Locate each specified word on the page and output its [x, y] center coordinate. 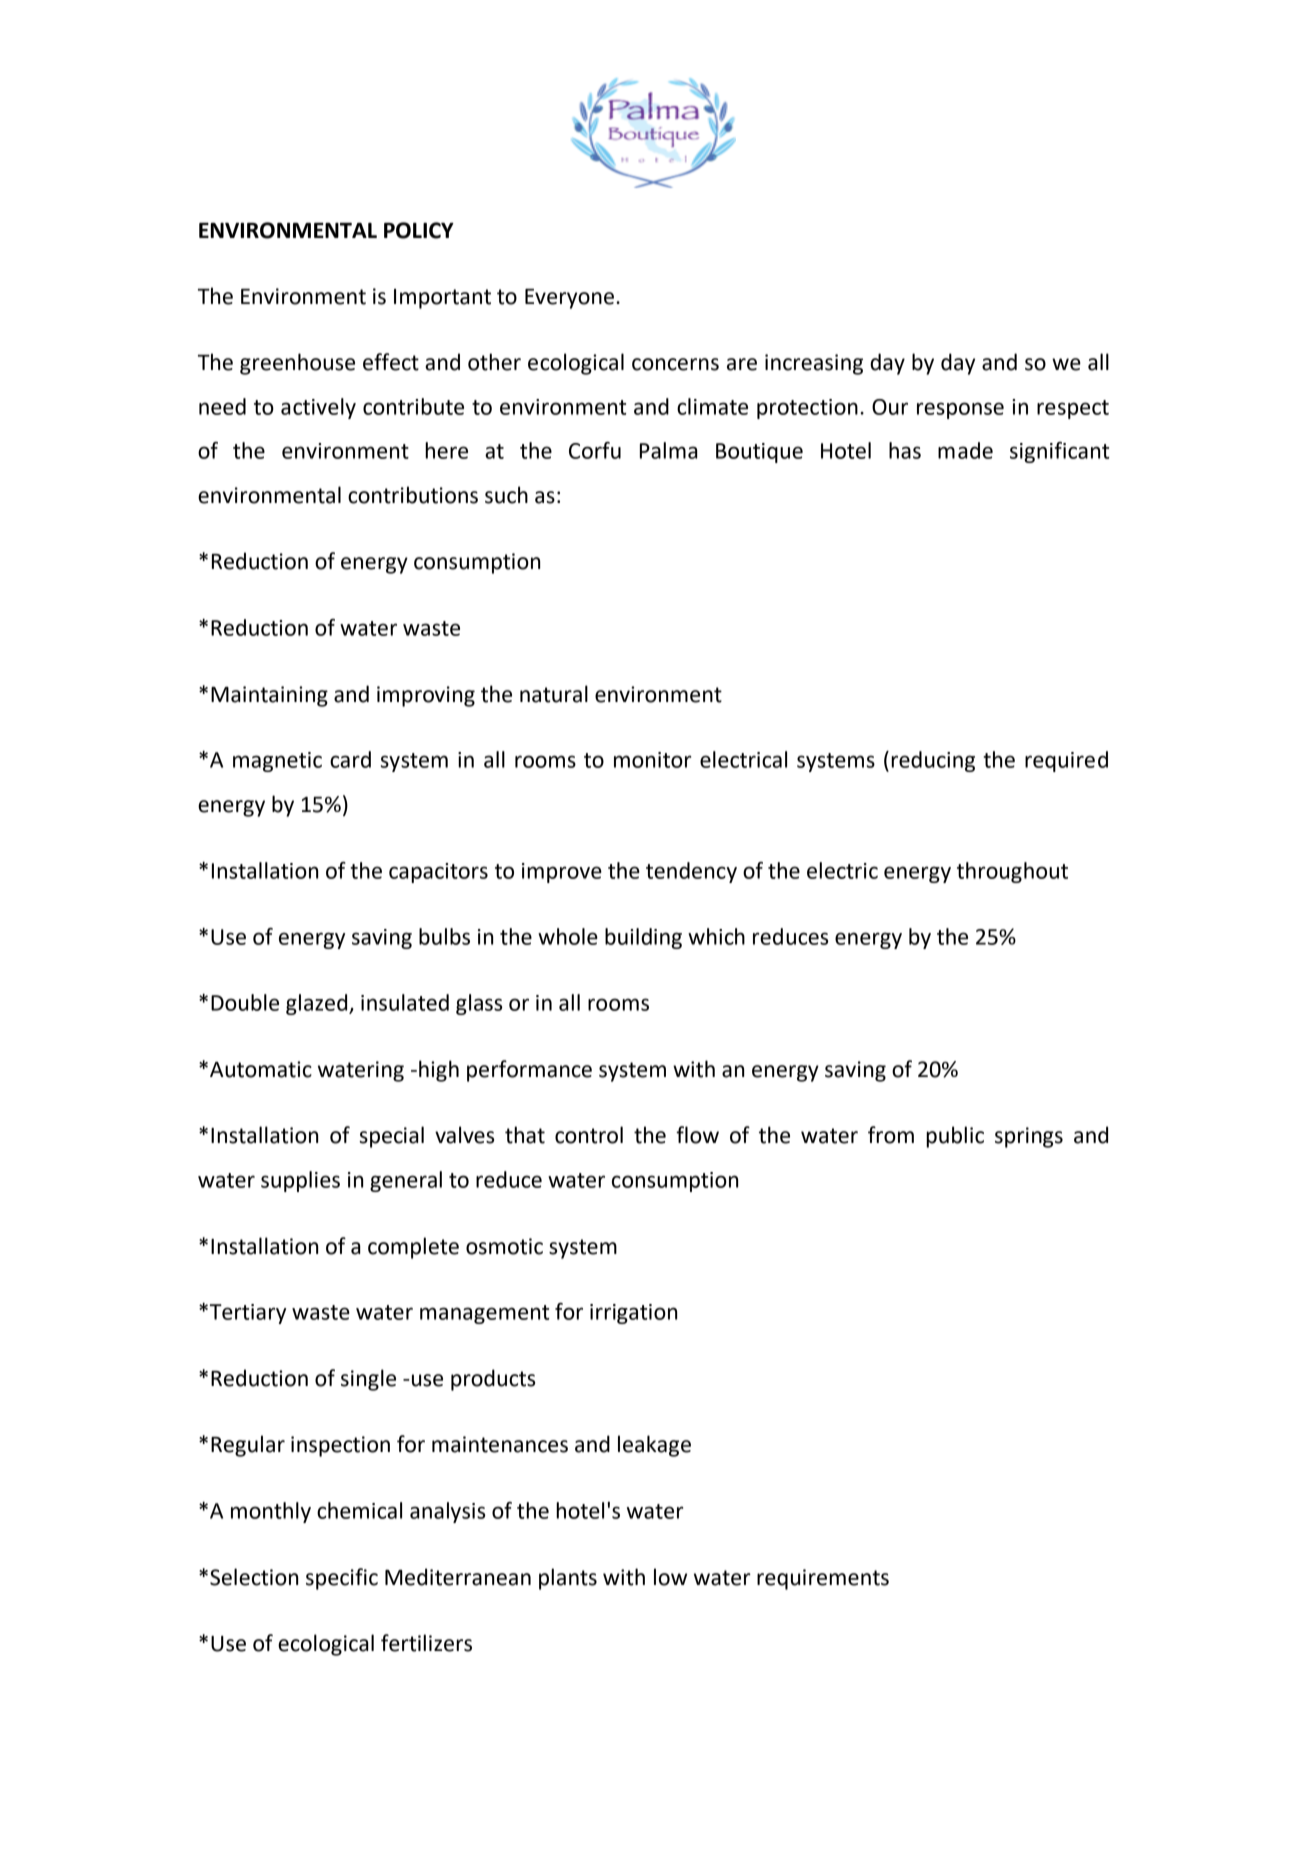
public [955, 1137]
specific [342, 1579]
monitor [653, 760]
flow [697, 1135]
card [350, 759]
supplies [300, 1181]
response [960, 410]
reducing [933, 761]
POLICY [419, 230]
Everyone [569, 299]
